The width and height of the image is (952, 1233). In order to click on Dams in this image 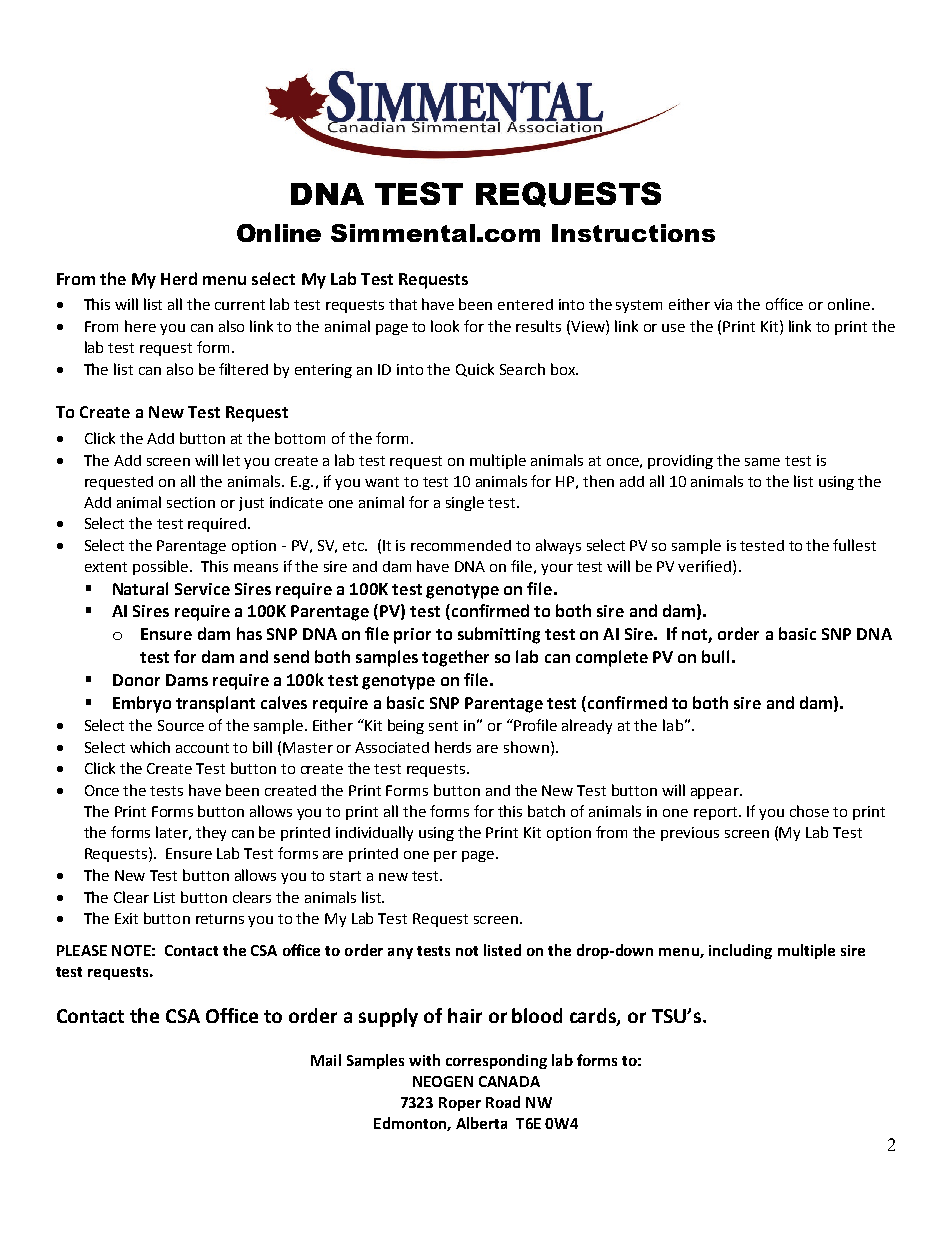, I will do `click(187, 680)`.
